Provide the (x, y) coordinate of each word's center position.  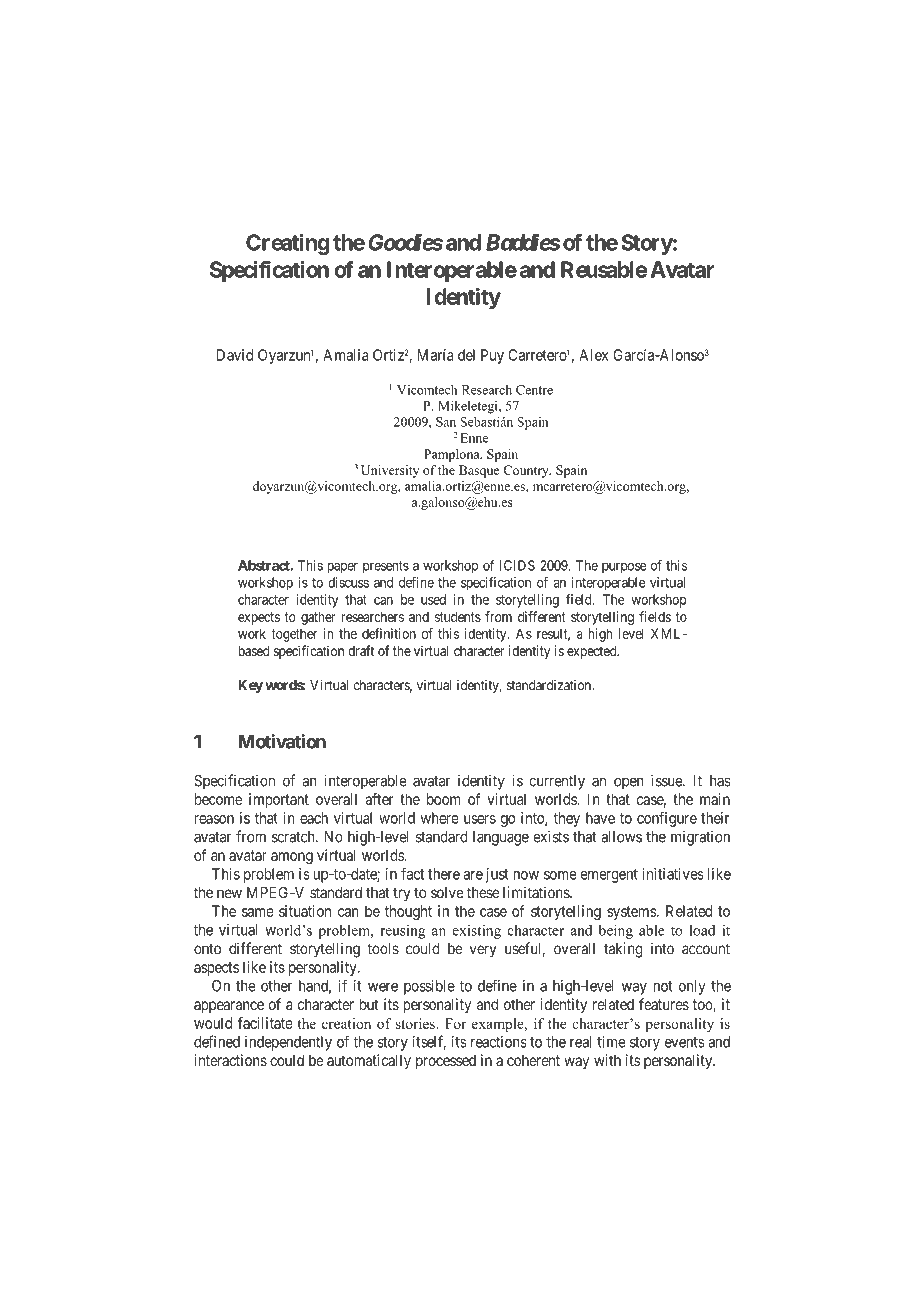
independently (288, 1043)
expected (593, 652)
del (466, 355)
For (455, 1023)
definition (389, 633)
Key (250, 686)
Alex (593, 355)
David (235, 355)
